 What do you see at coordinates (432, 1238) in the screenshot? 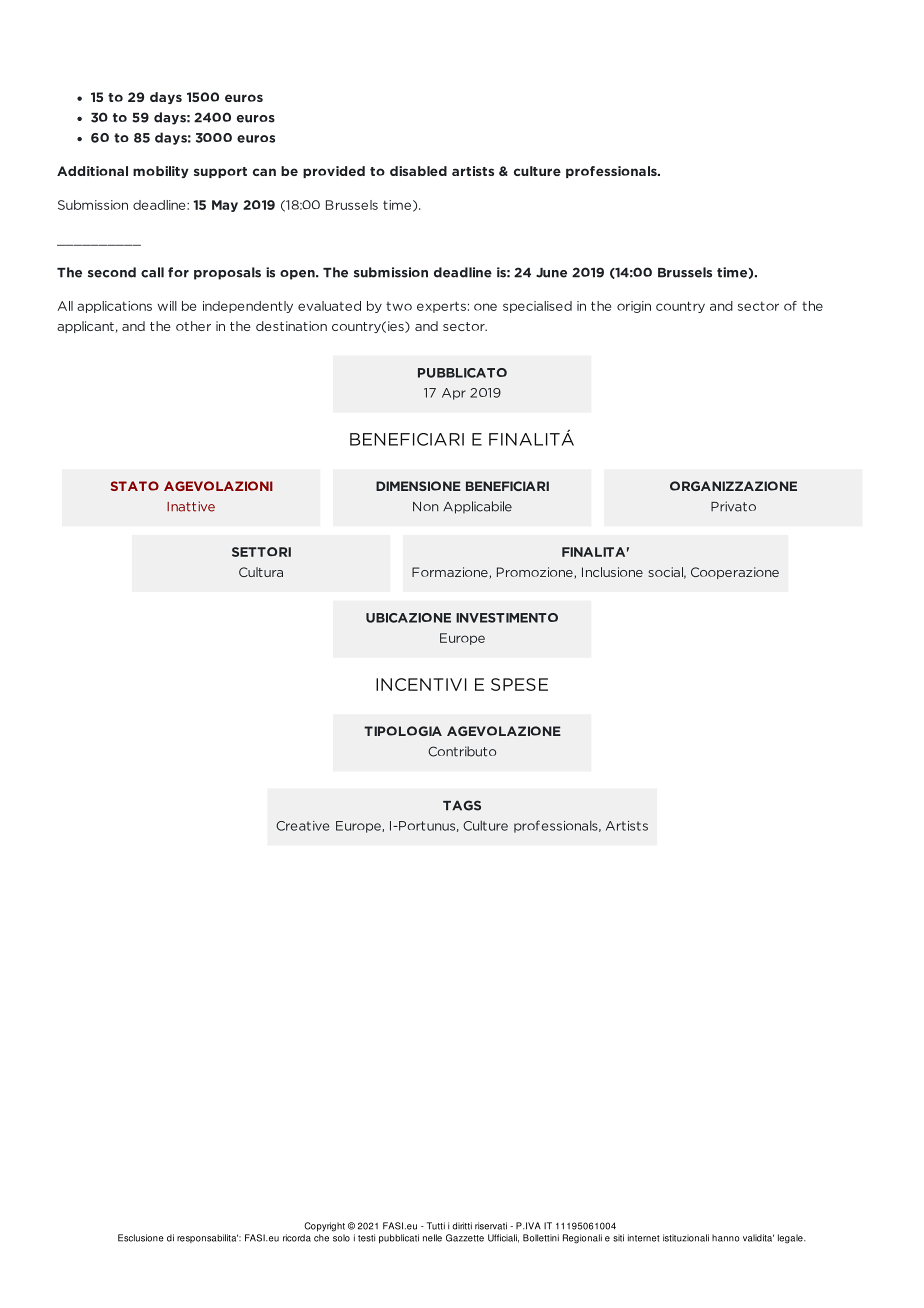
I see `nelle` at bounding box center [432, 1238].
